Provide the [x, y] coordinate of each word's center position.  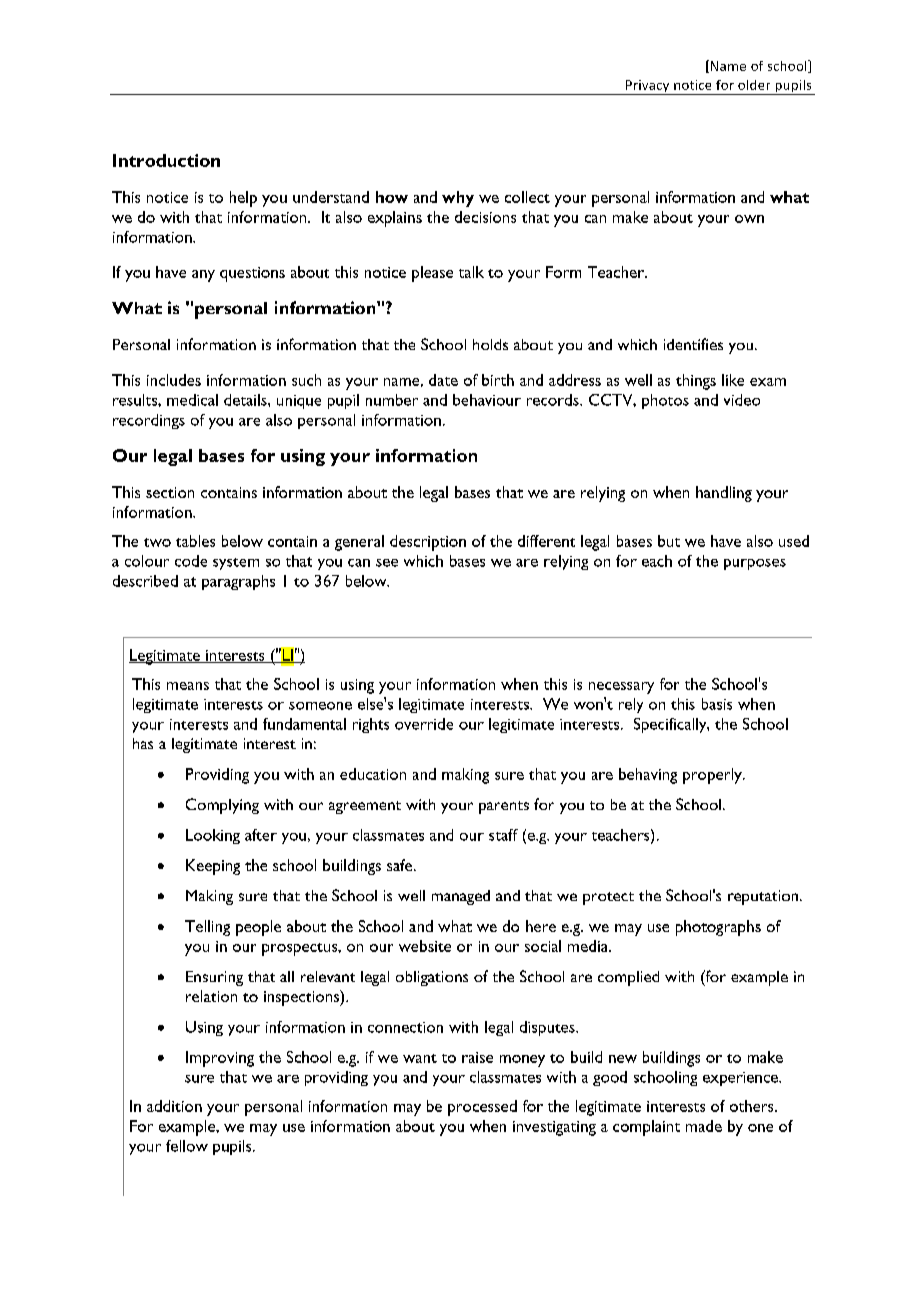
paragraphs [238, 582]
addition [174, 1106]
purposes [755, 564]
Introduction [166, 160]
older [754, 85]
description [428, 543]
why [458, 199]
